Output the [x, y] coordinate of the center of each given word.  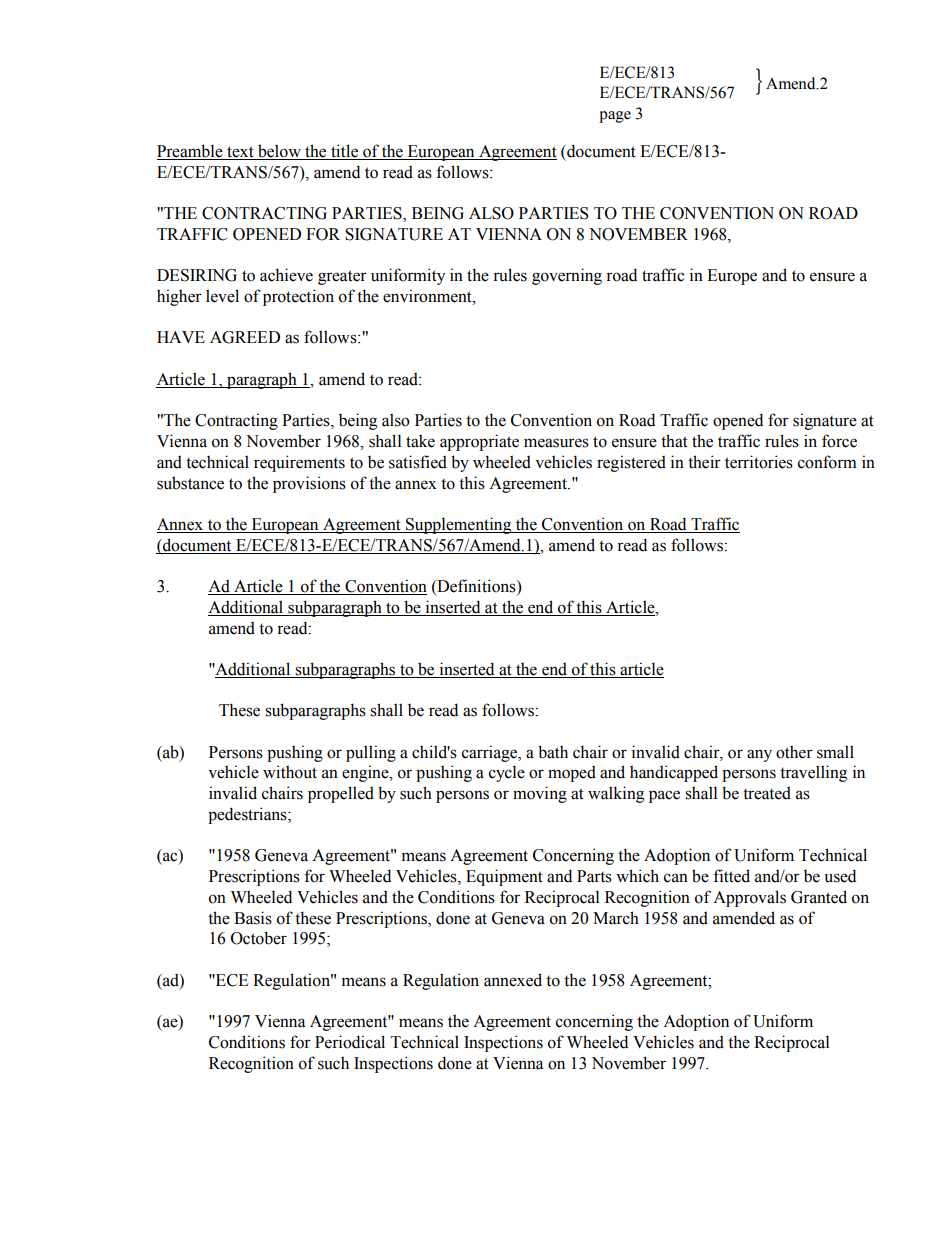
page [615, 117]
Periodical [350, 1042]
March [616, 918]
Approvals [749, 898]
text [240, 153]
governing [567, 276]
